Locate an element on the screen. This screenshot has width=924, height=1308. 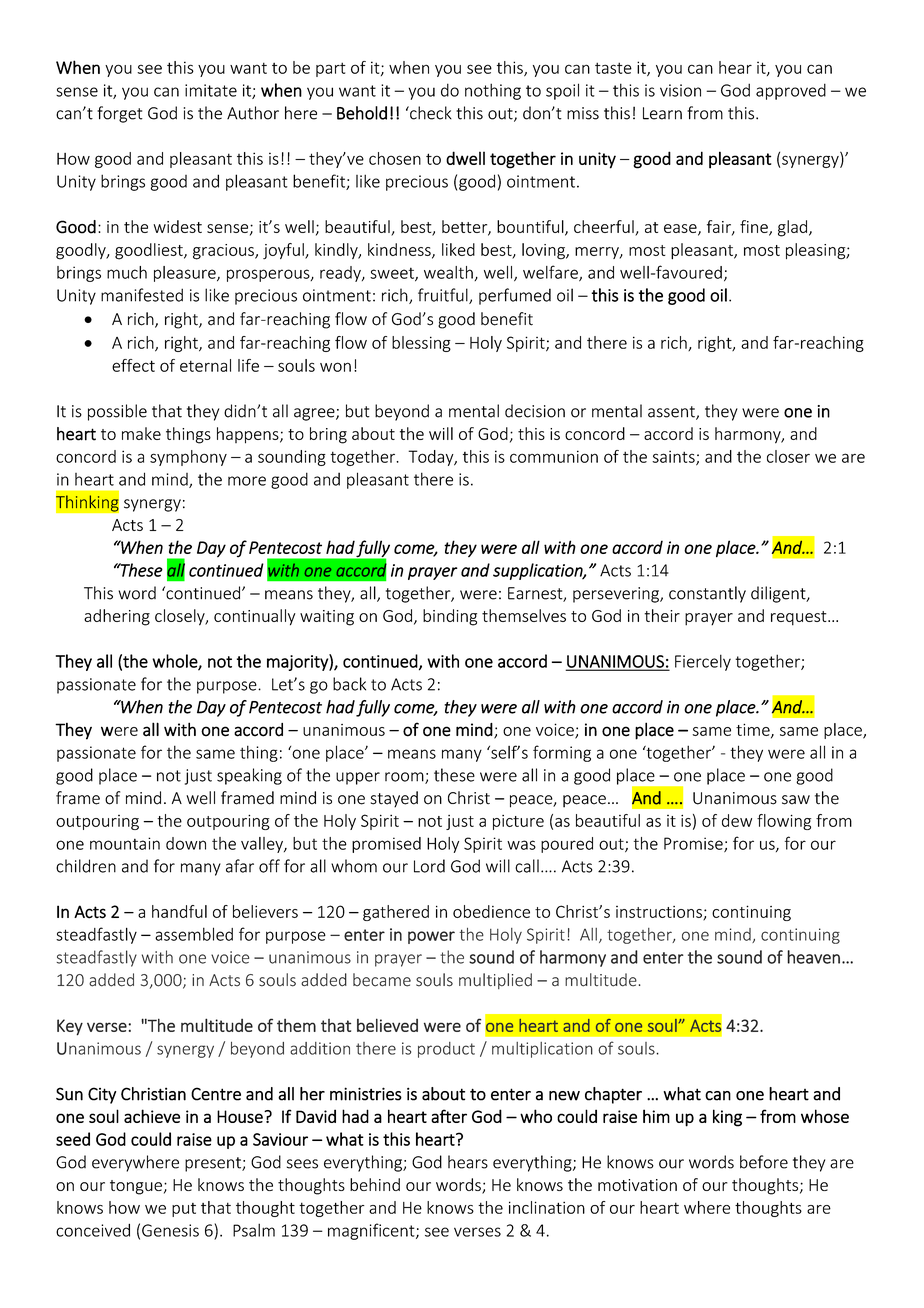
behind is located at coordinates (375, 1184).
